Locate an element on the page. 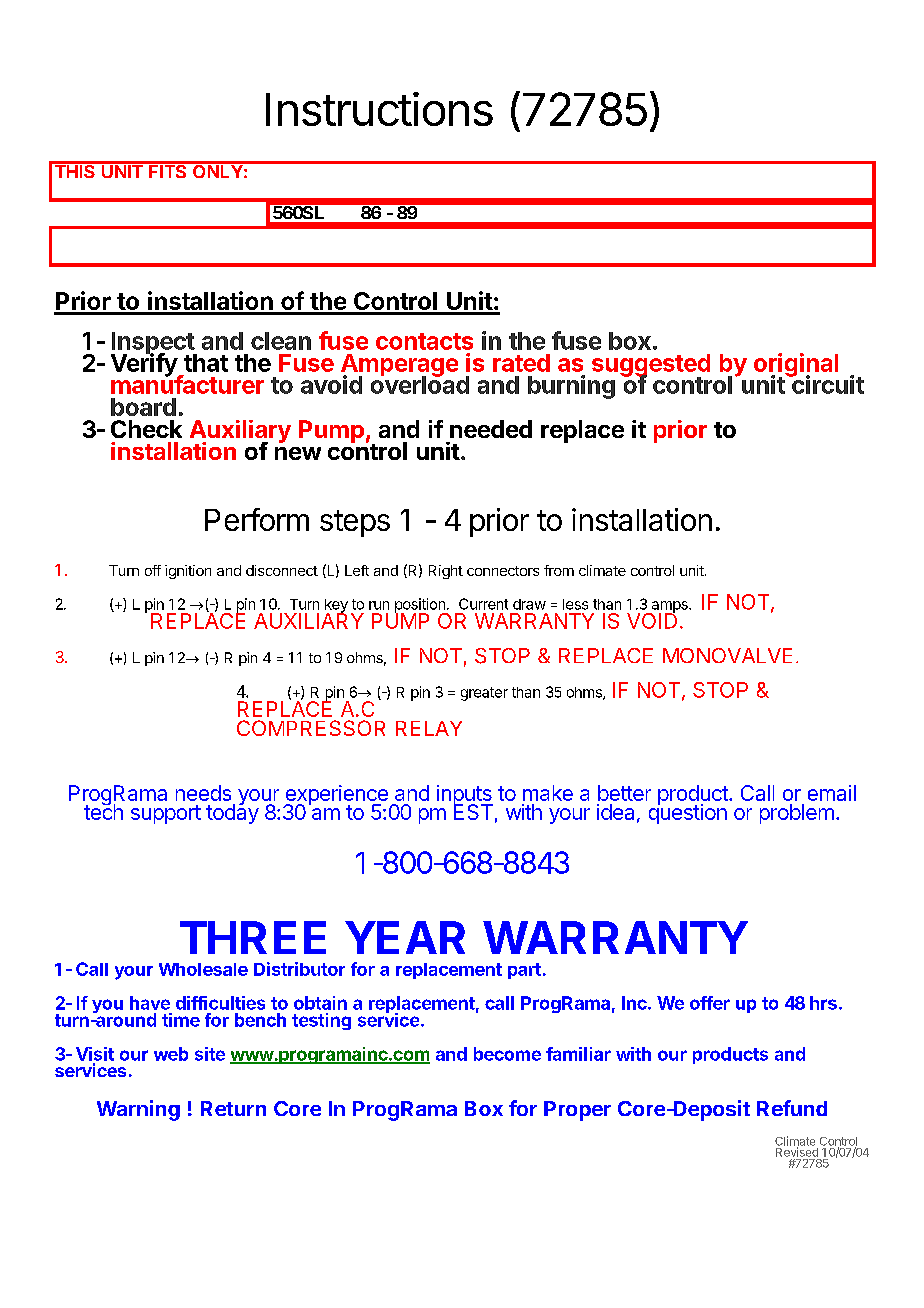  problem is located at coordinates (797, 814).
